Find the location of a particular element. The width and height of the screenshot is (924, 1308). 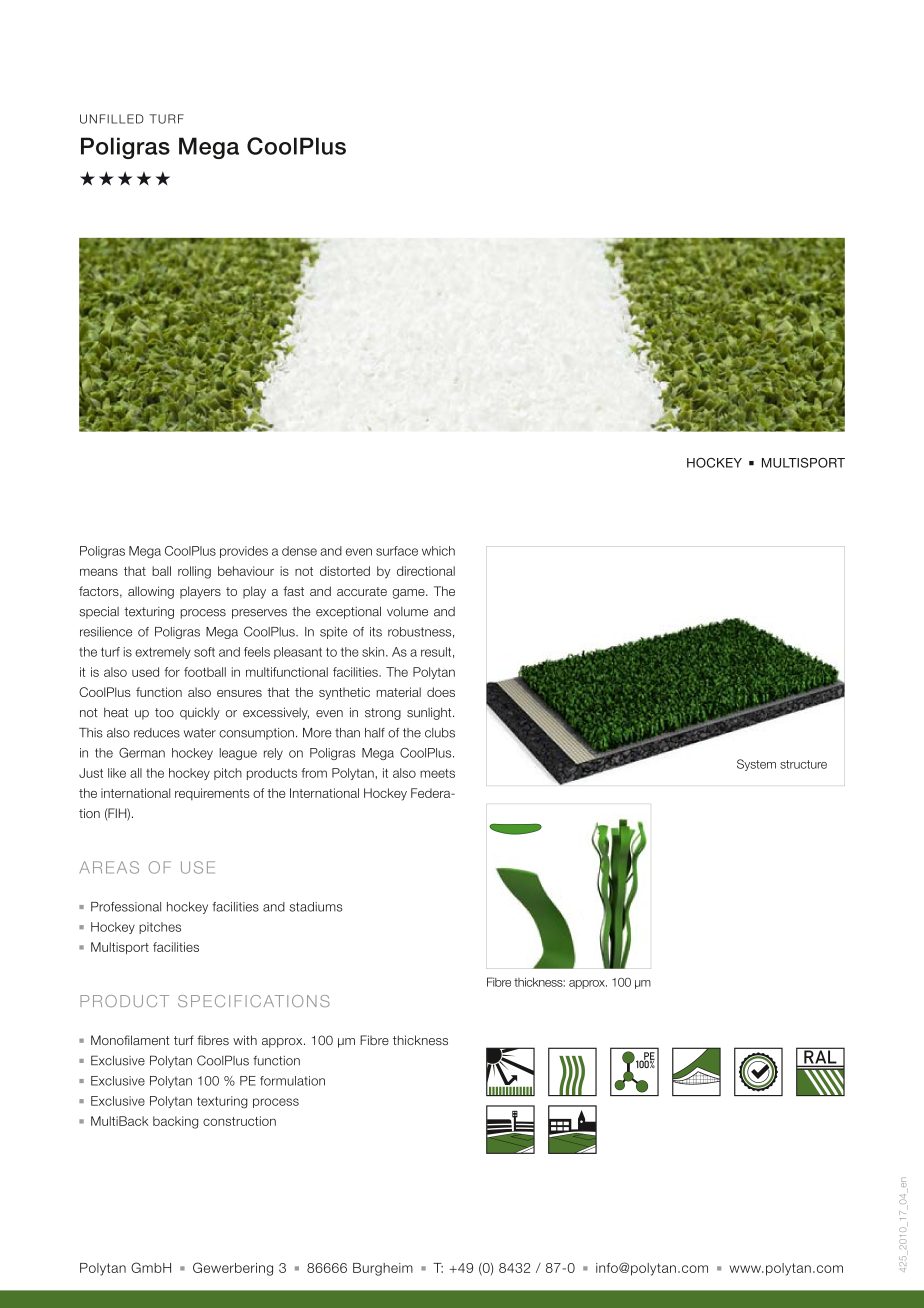

backing is located at coordinates (175, 1122).
